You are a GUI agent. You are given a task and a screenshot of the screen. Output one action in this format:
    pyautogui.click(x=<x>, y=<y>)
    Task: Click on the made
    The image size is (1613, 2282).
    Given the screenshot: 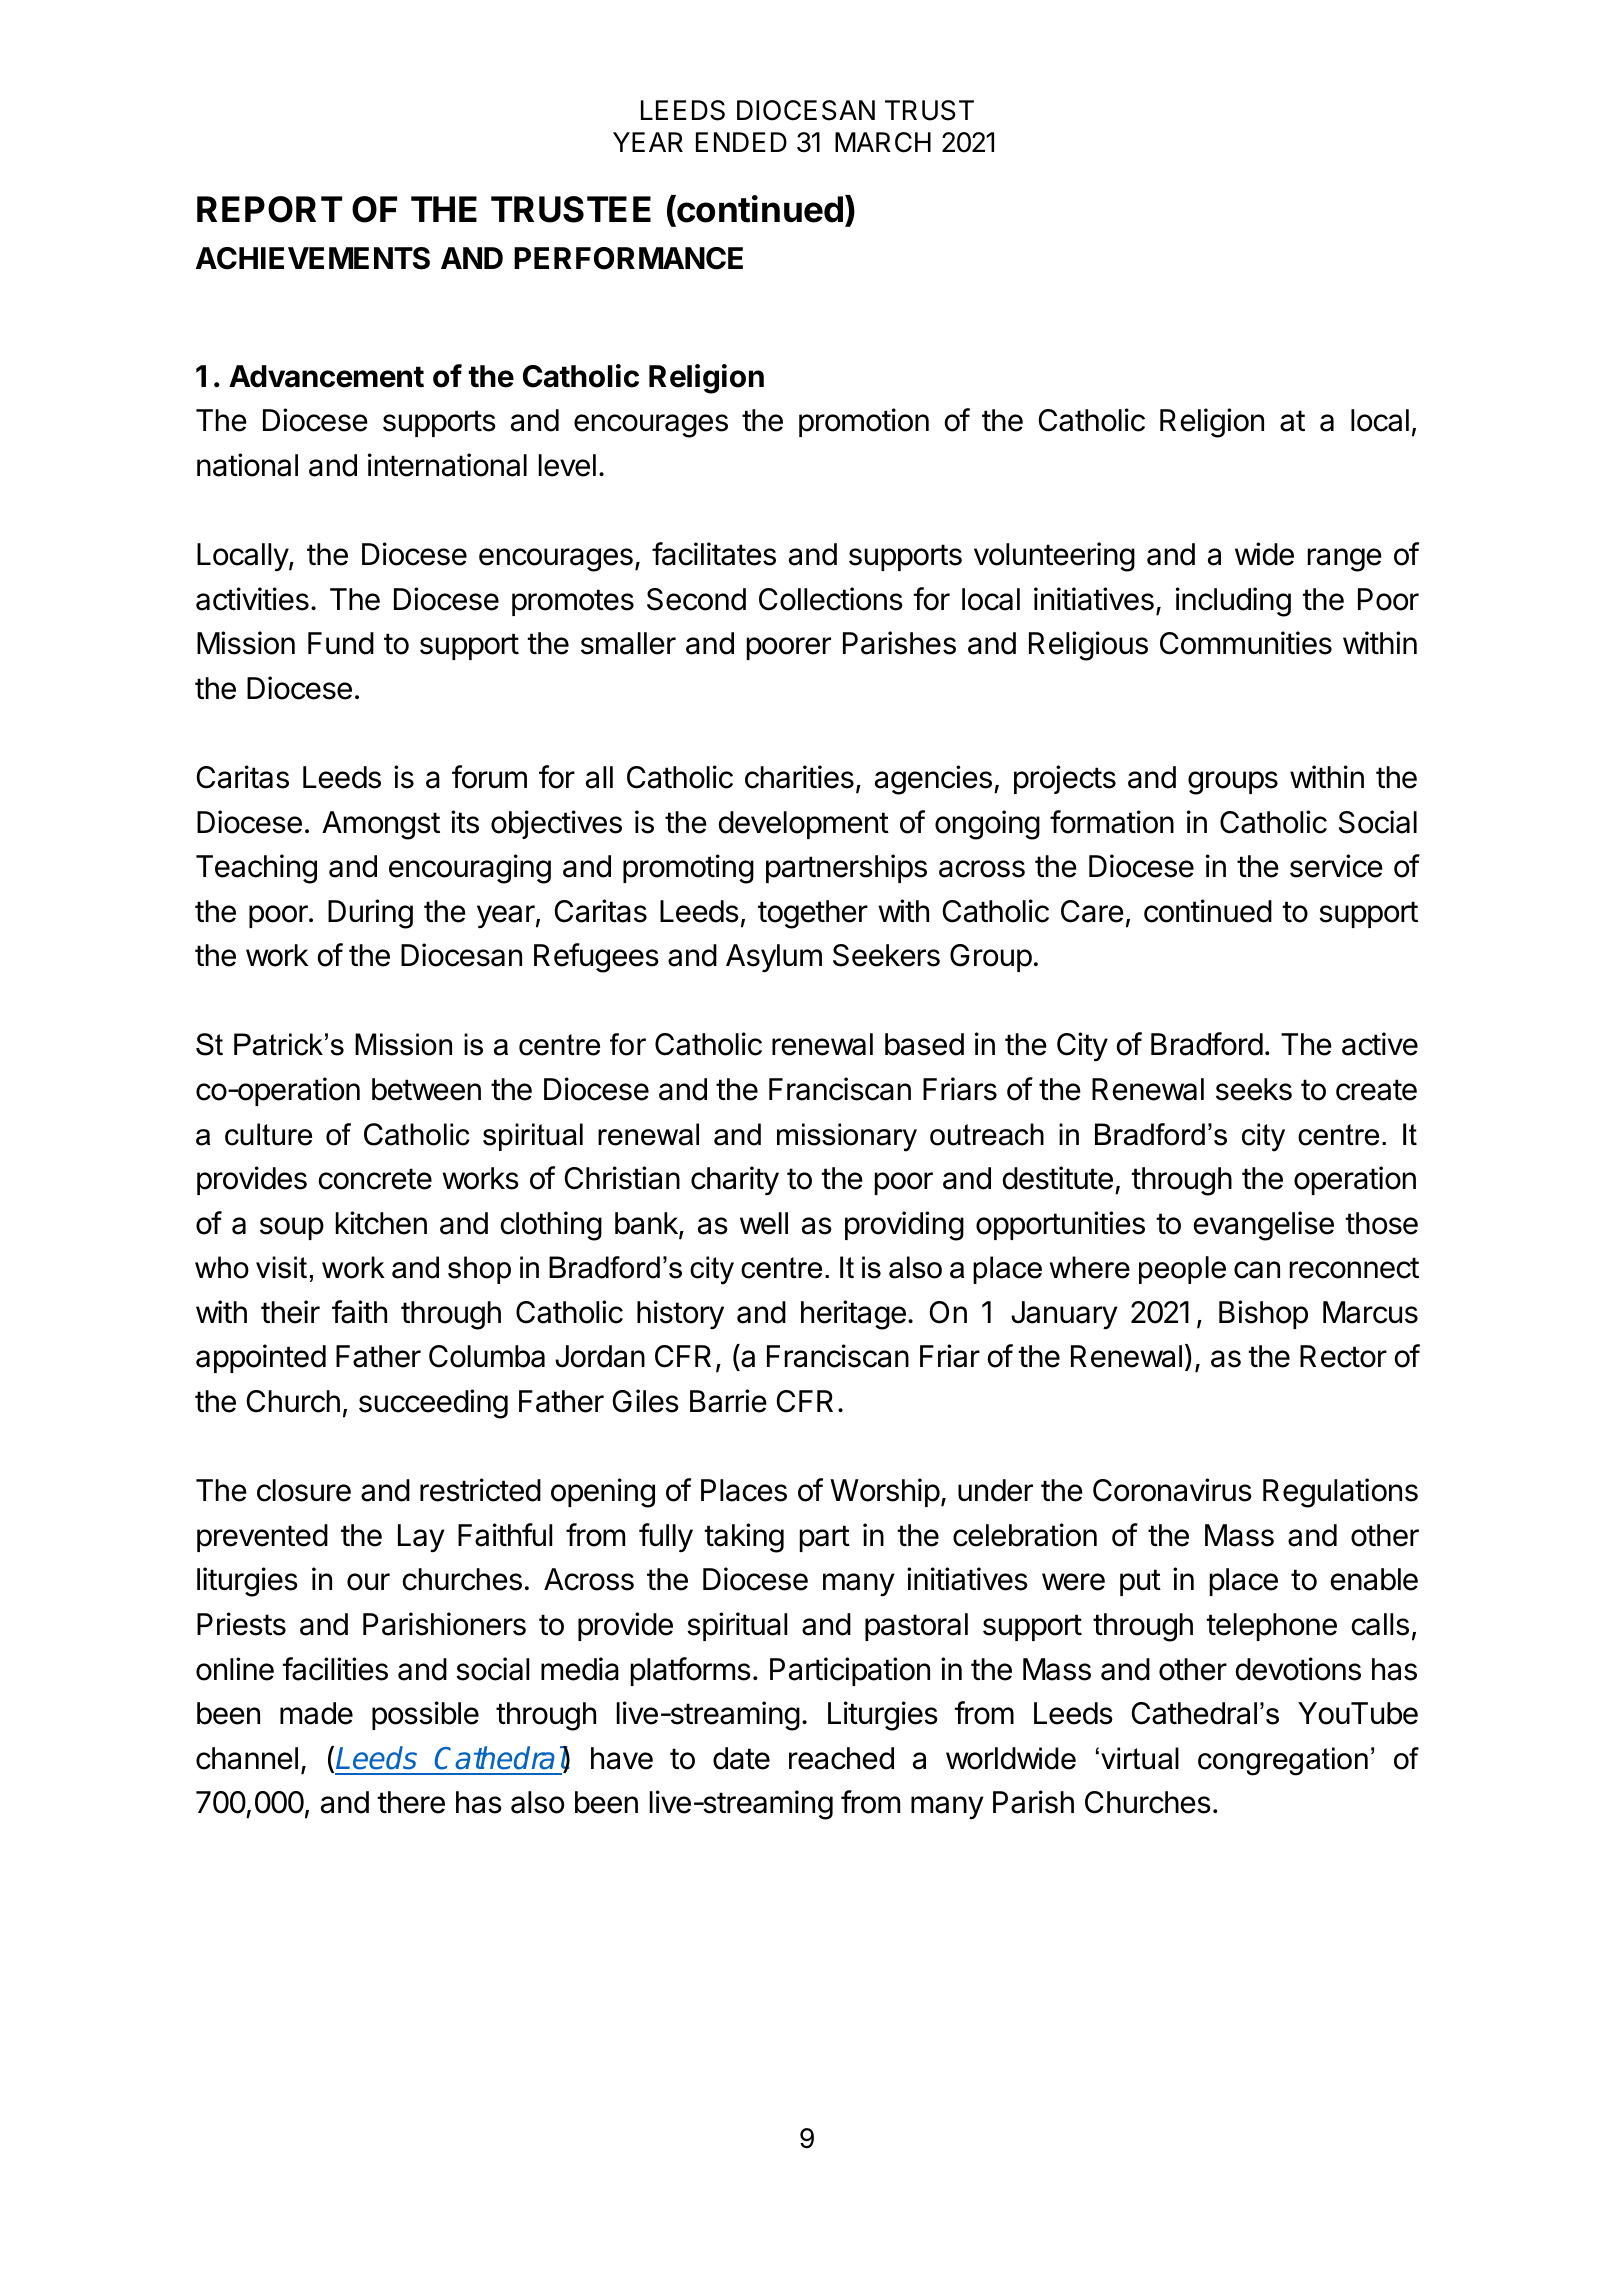 What is the action you would take?
    pyautogui.click(x=316, y=1713)
